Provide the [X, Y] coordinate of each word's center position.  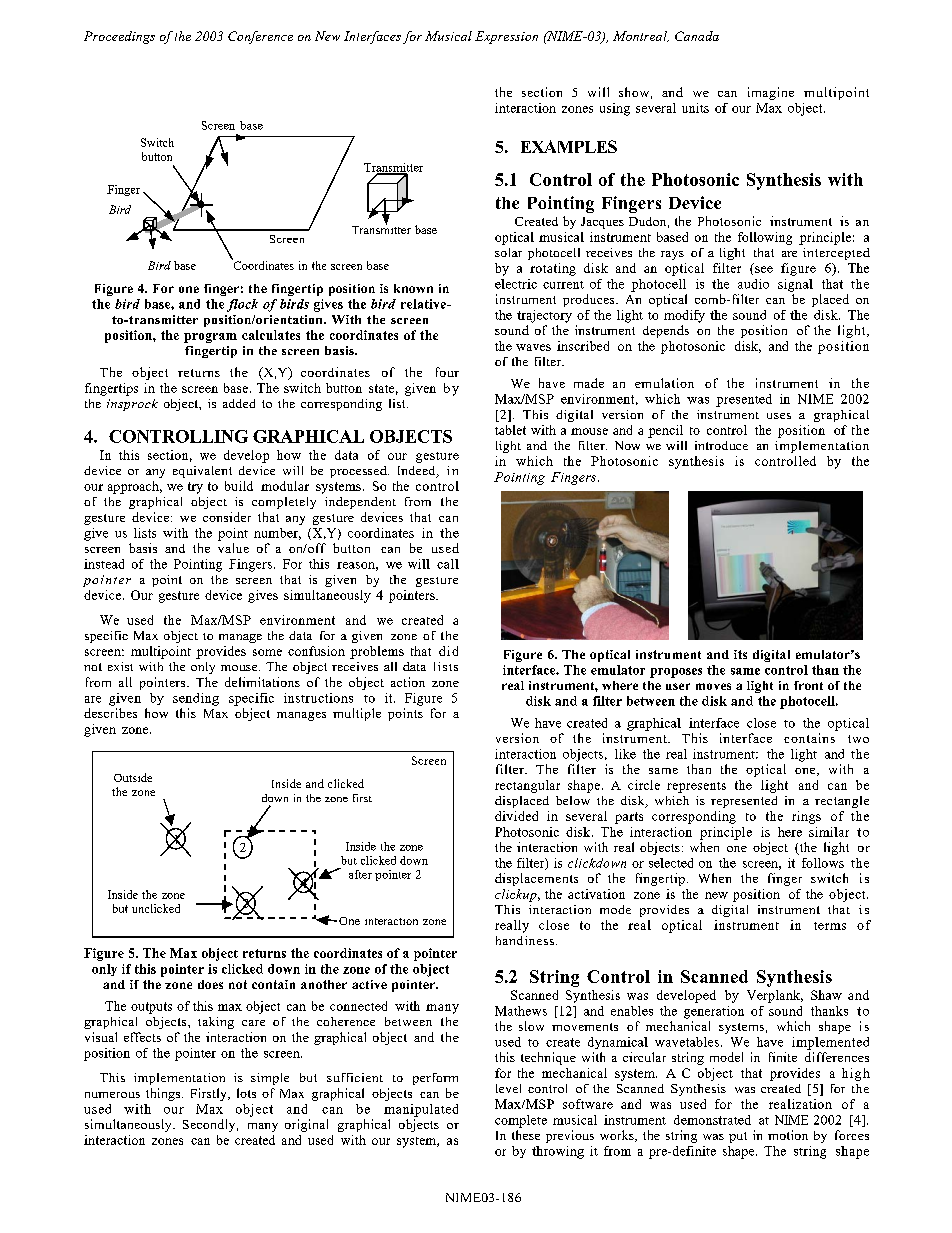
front [808, 685]
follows [823, 863]
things [164, 1094]
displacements [536, 879]
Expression [506, 37]
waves [533, 347]
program [210, 338]
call [448, 564]
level [508, 1088]
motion [788, 1135]
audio [753, 284]
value [233, 548]
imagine [771, 93]
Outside [133, 777]
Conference [260, 37]
